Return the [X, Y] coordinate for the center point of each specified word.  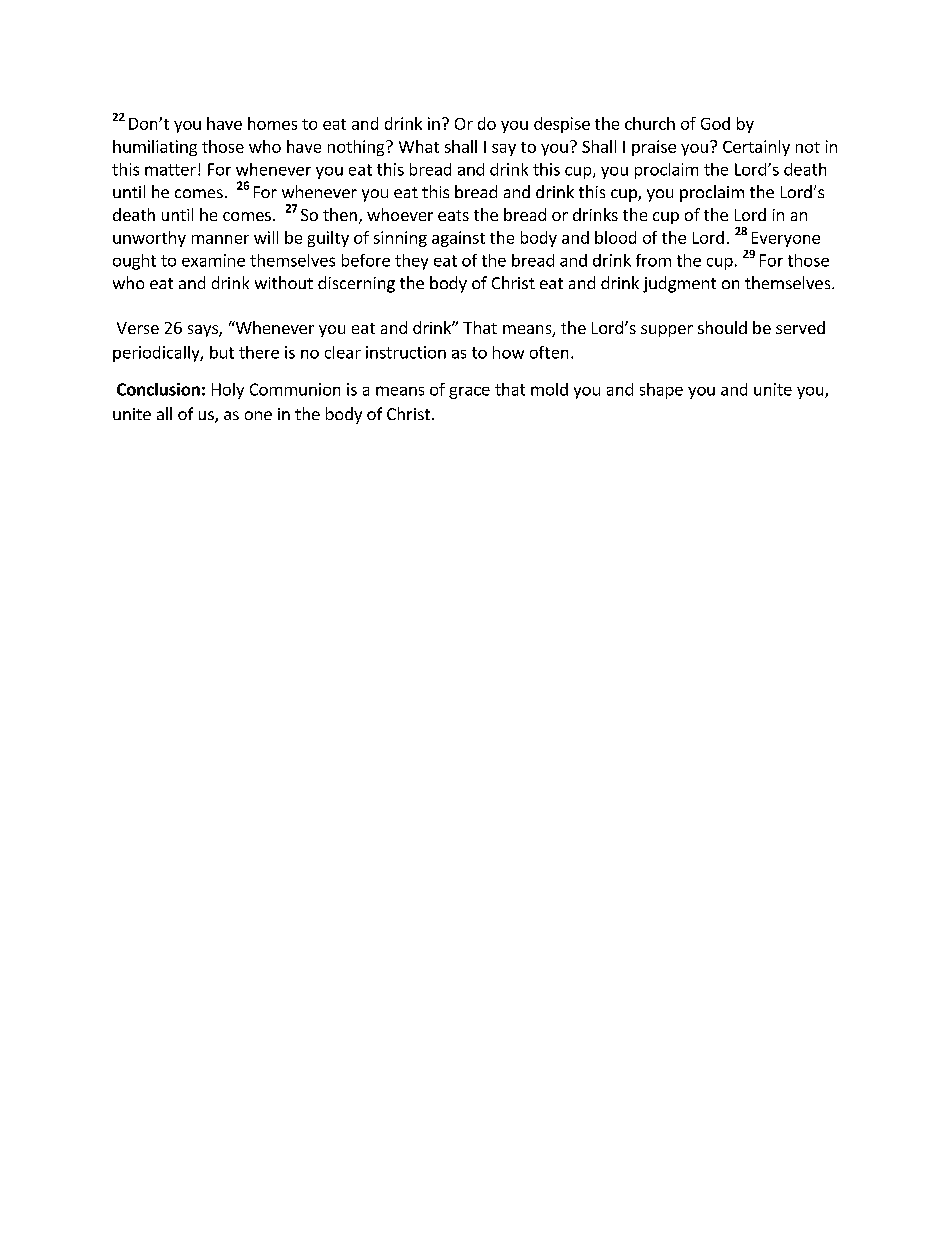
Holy [228, 391]
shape [661, 391]
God [715, 123]
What [419, 146]
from [653, 260]
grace [469, 393]
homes [272, 123]
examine [213, 260]
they [411, 262]
